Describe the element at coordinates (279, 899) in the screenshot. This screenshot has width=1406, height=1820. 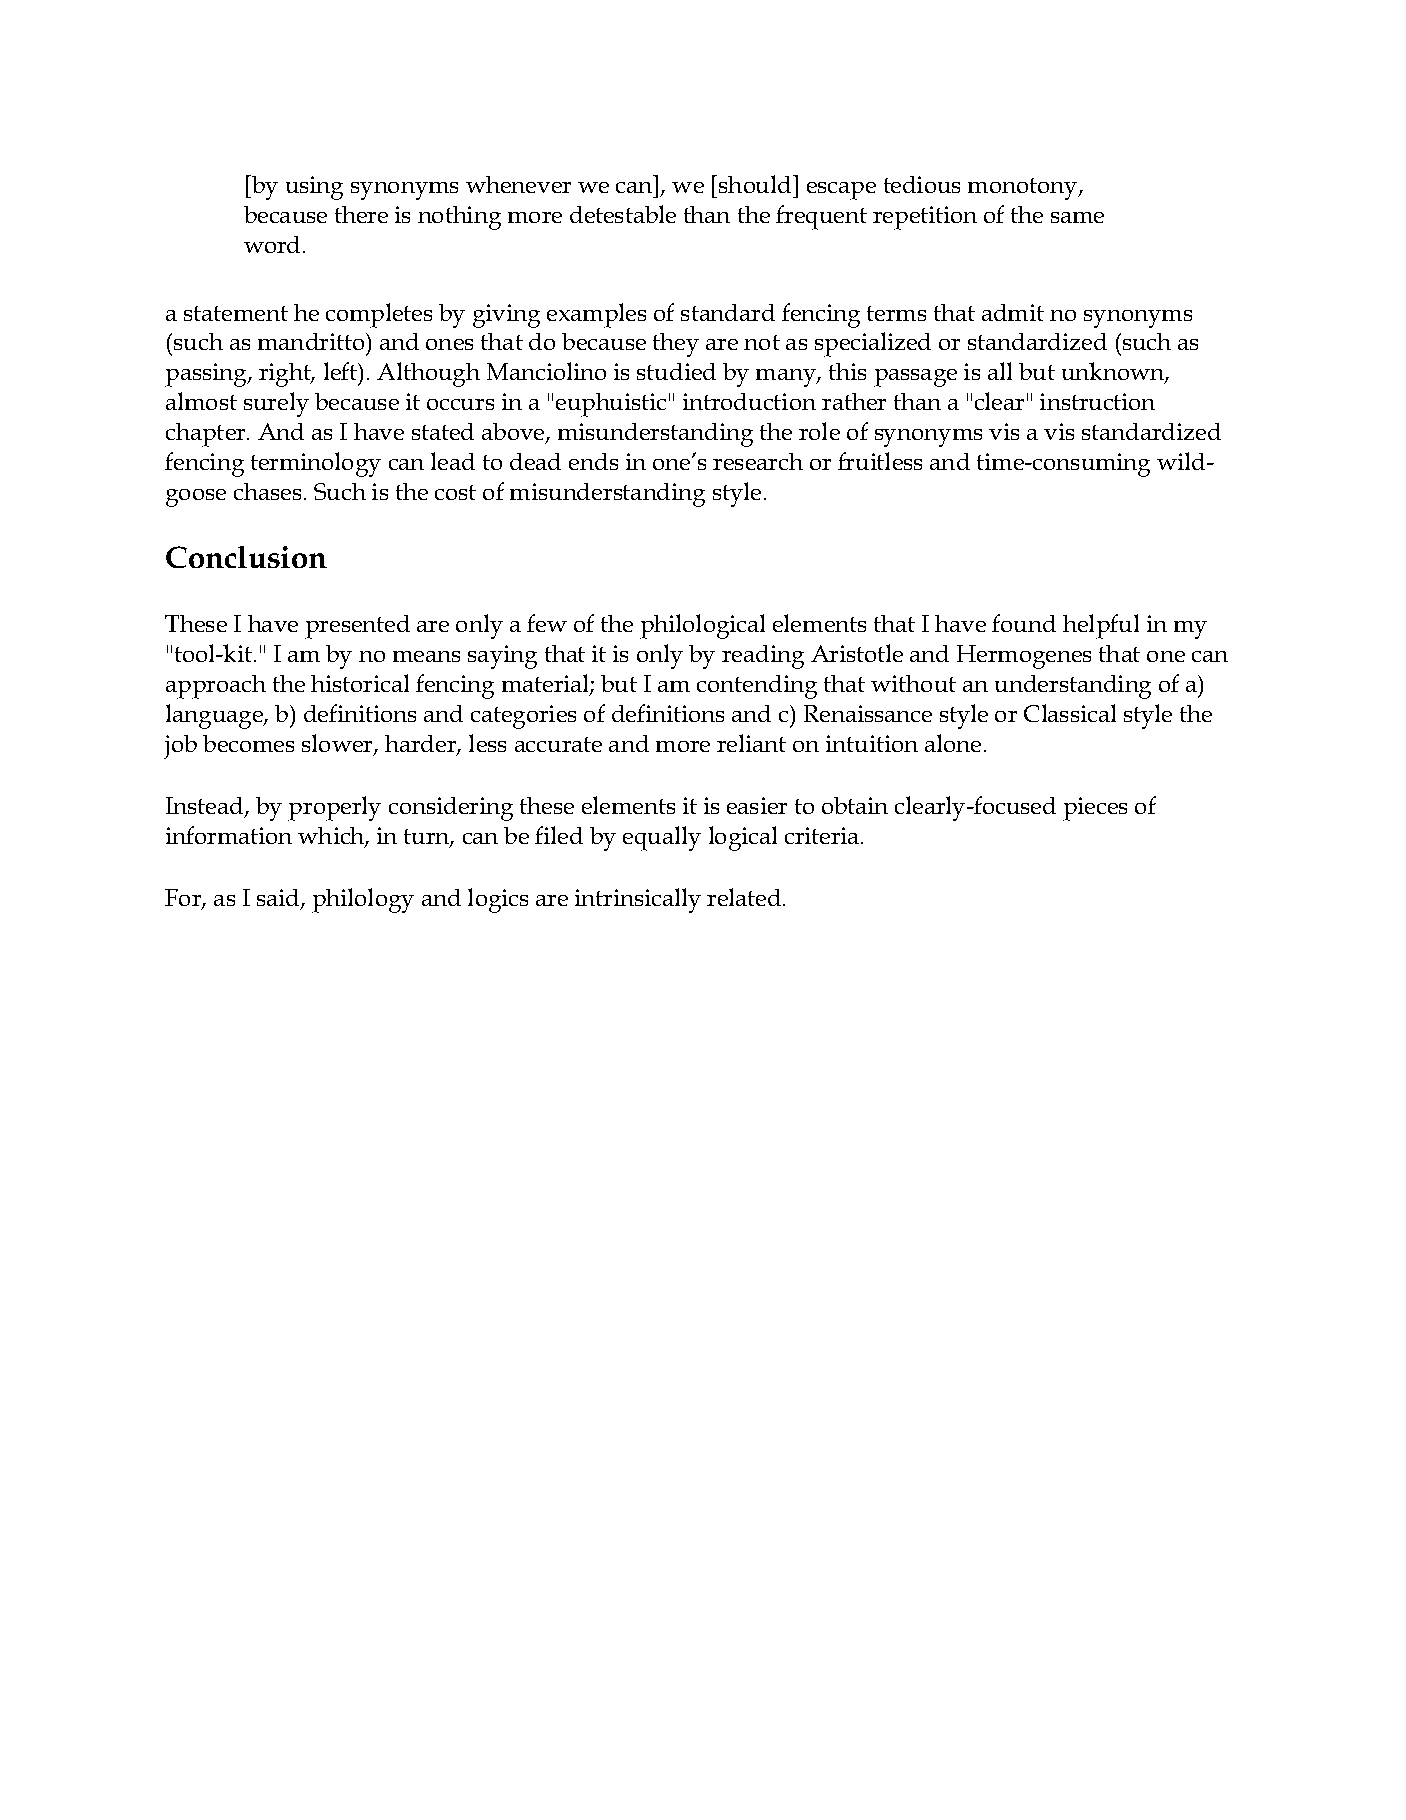
I see `said` at that location.
